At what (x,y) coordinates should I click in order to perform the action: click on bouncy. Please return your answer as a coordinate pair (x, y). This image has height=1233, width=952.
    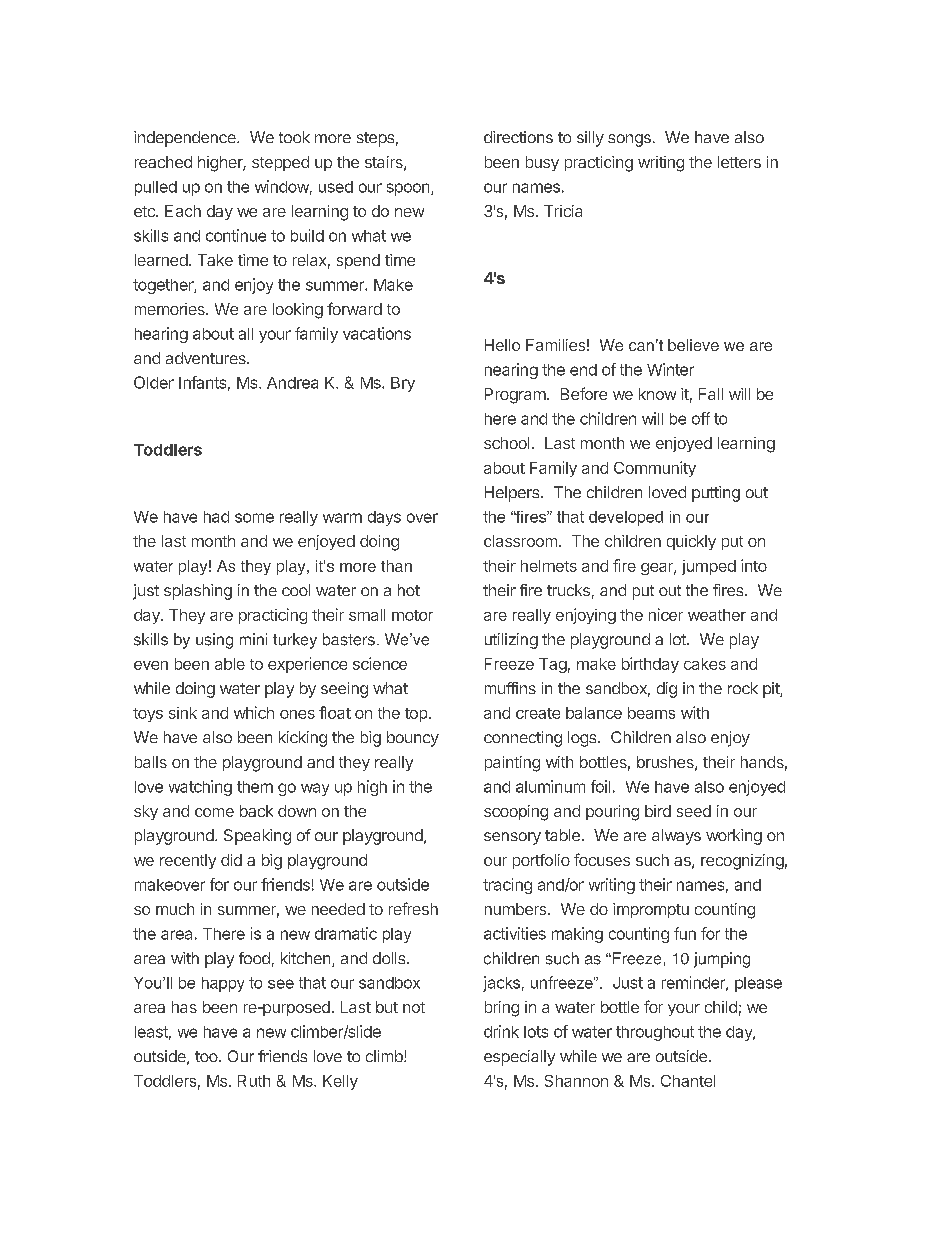
    Looking at the image, I should click on (413, 739).
